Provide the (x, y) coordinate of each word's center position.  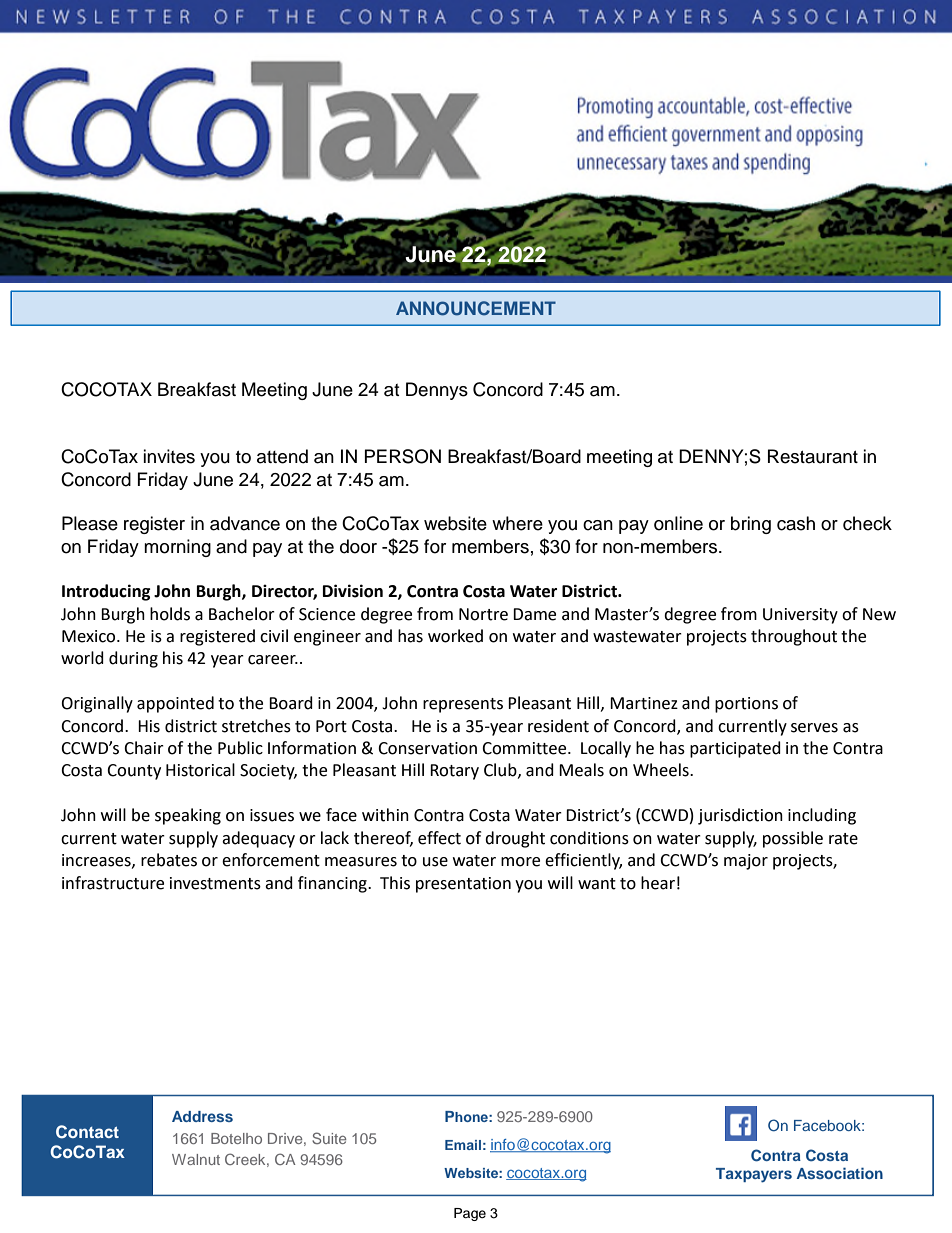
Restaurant (813, 456)
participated (735, 749)
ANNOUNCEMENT (476, 308)
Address (202, 1116)
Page (470, 1214)
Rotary (454, 772)
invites (169, 456)
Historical (200, 770)
